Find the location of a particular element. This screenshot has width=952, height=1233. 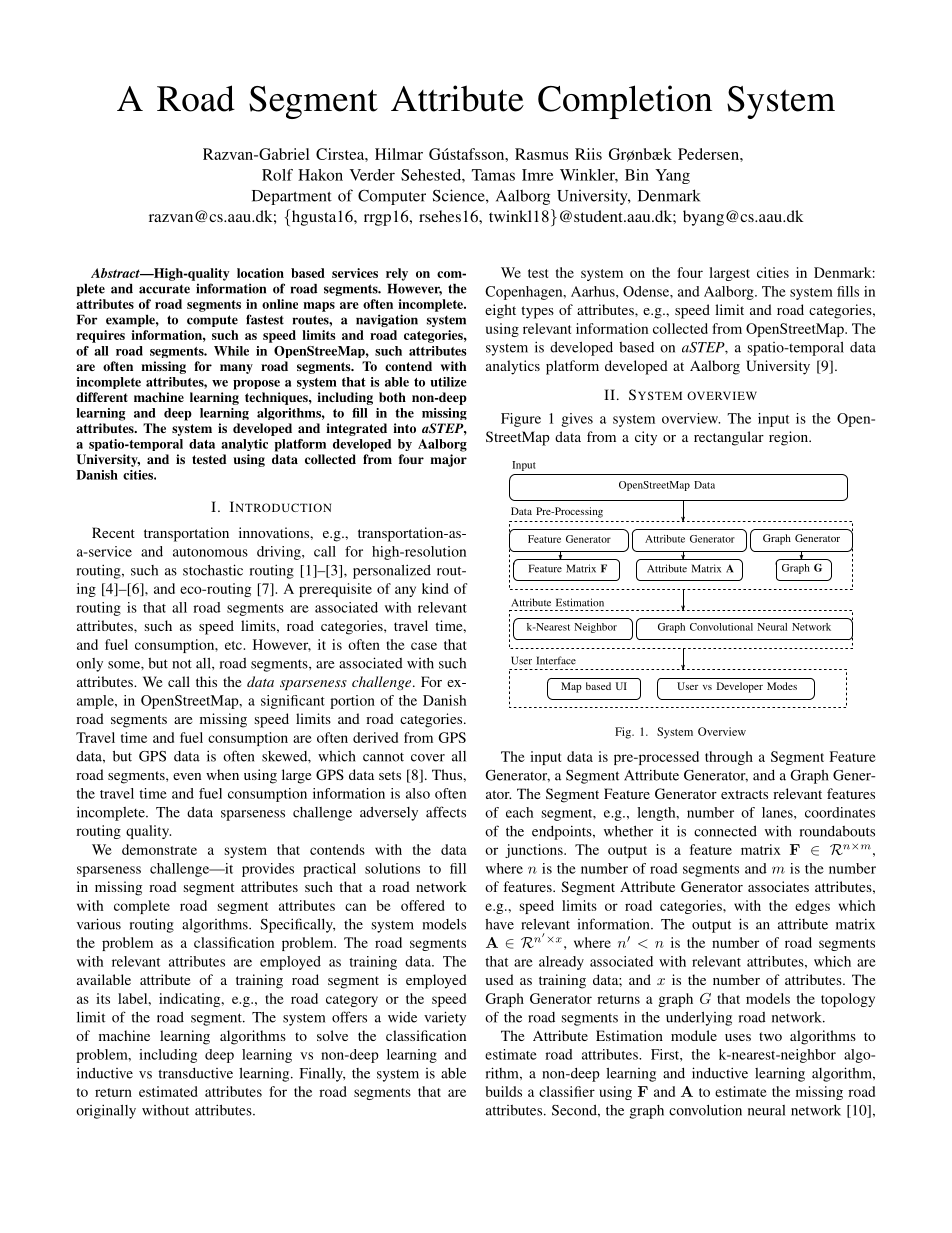

builds is located at coordinates (504, 1091).
